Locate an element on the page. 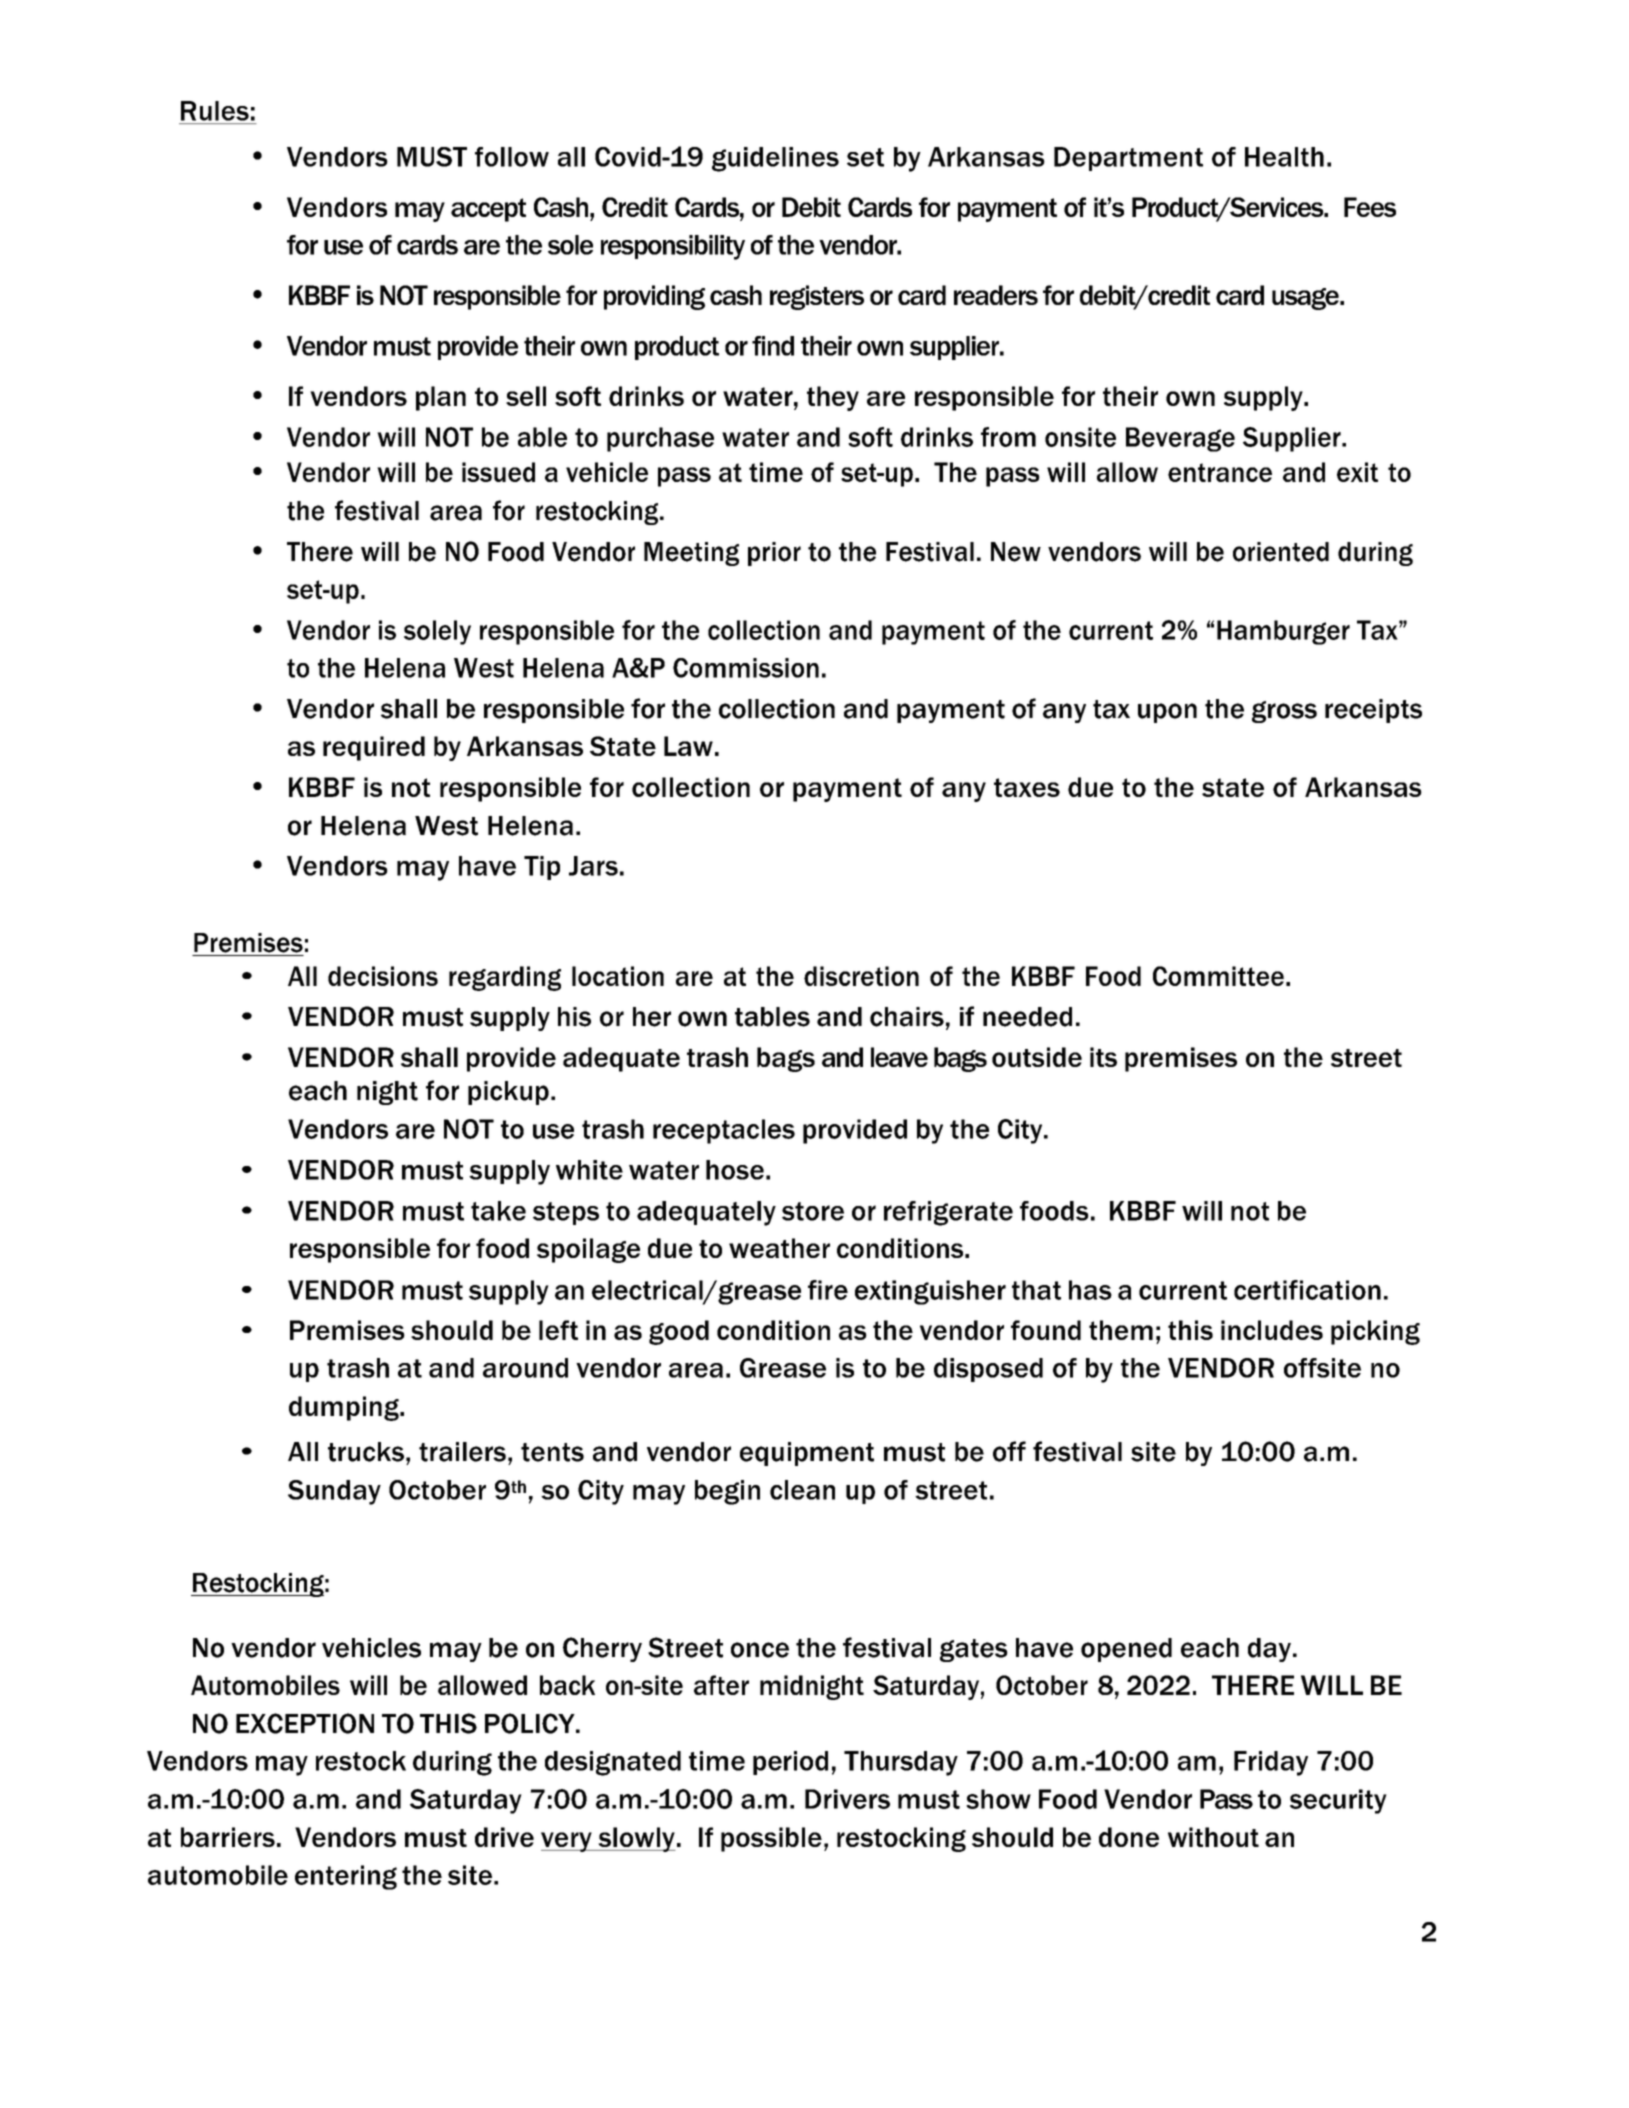 This document has width=1629, height=2108. entering is located at coordinates (346, 1877).
